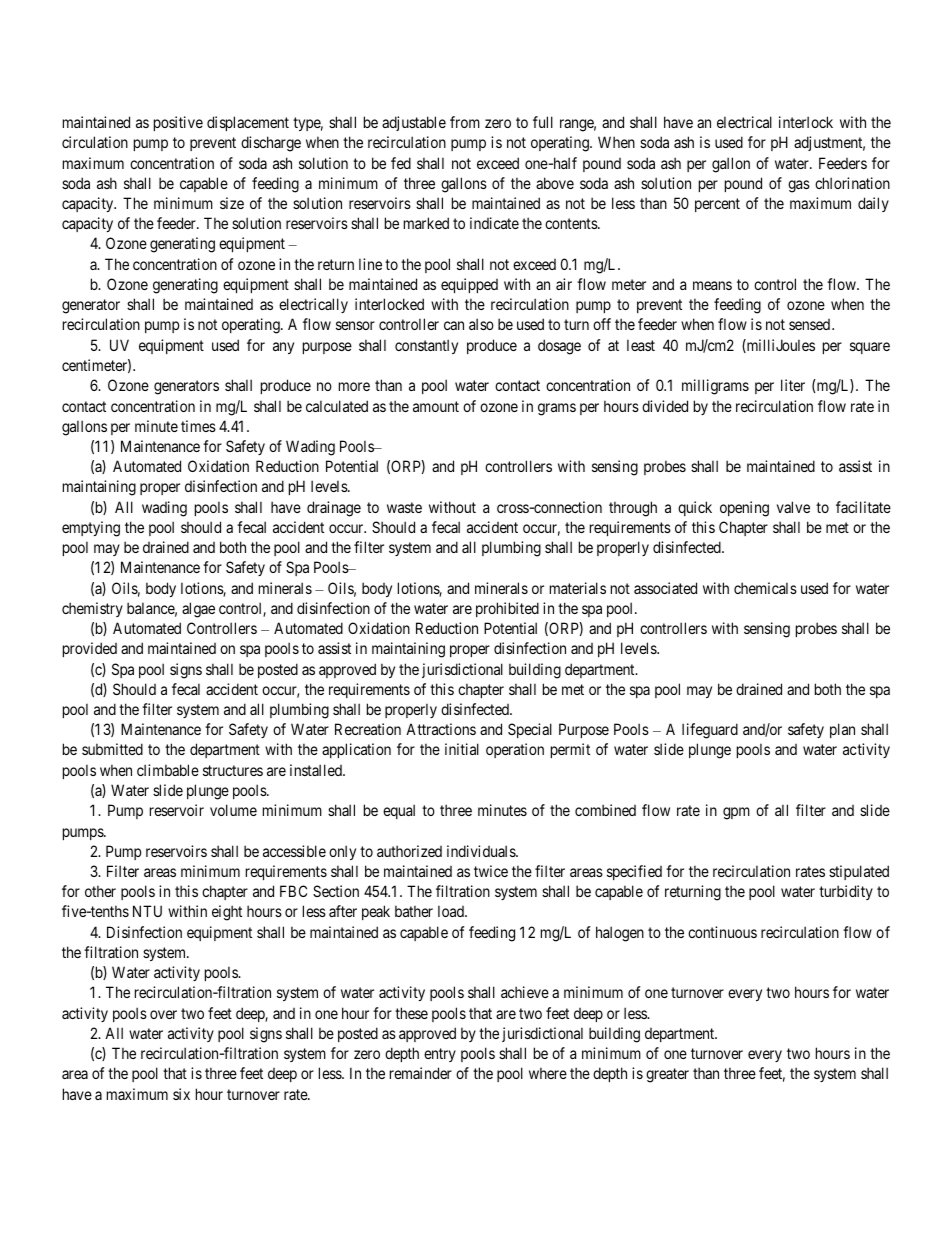  I want to click on greater, so click(667, 1076).
